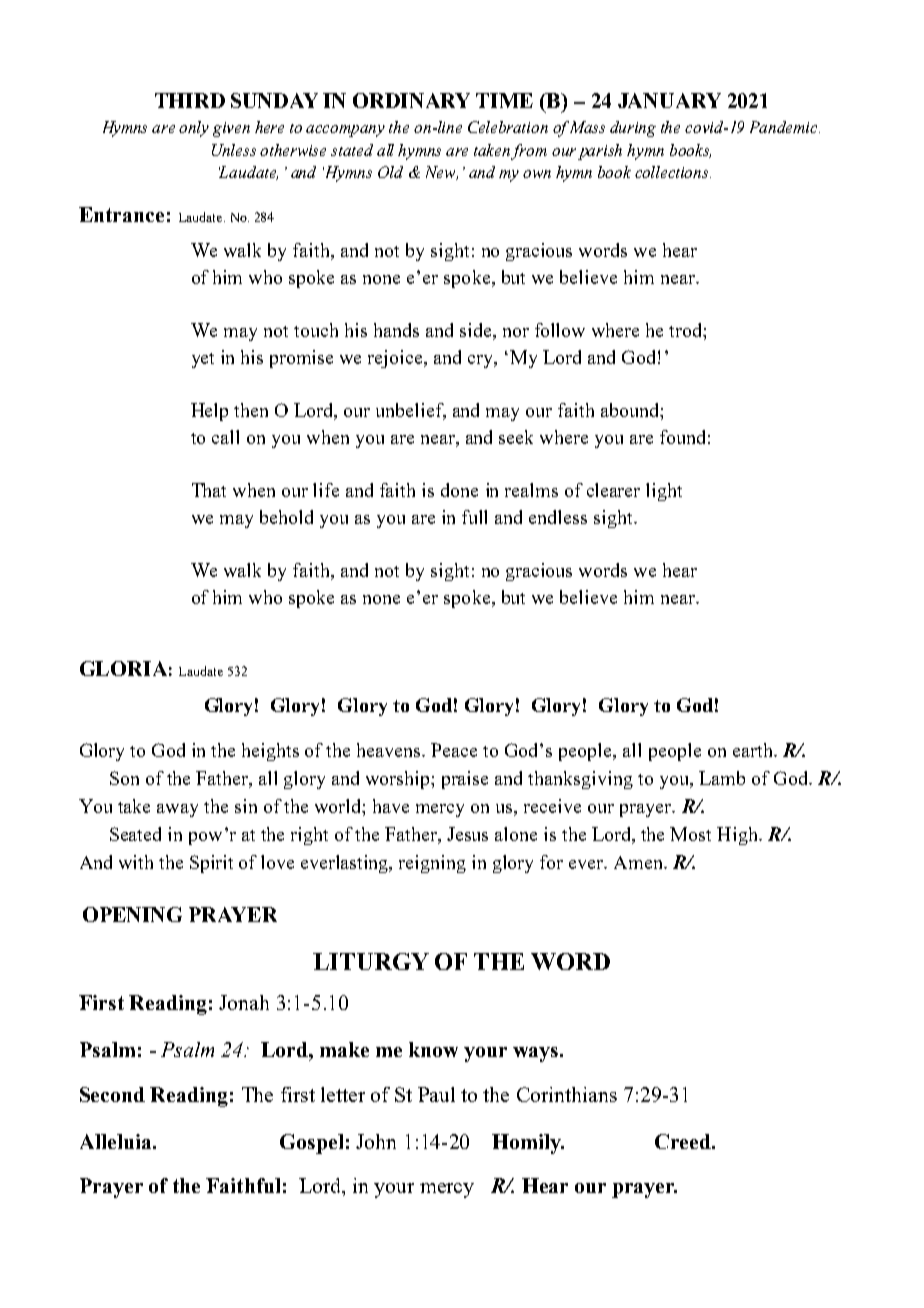 The width and height of the image is (924, 1308). What do you see at coordinates (669, 100) in the image?
I see `JANUARY` at bounding box center [669, 100].
